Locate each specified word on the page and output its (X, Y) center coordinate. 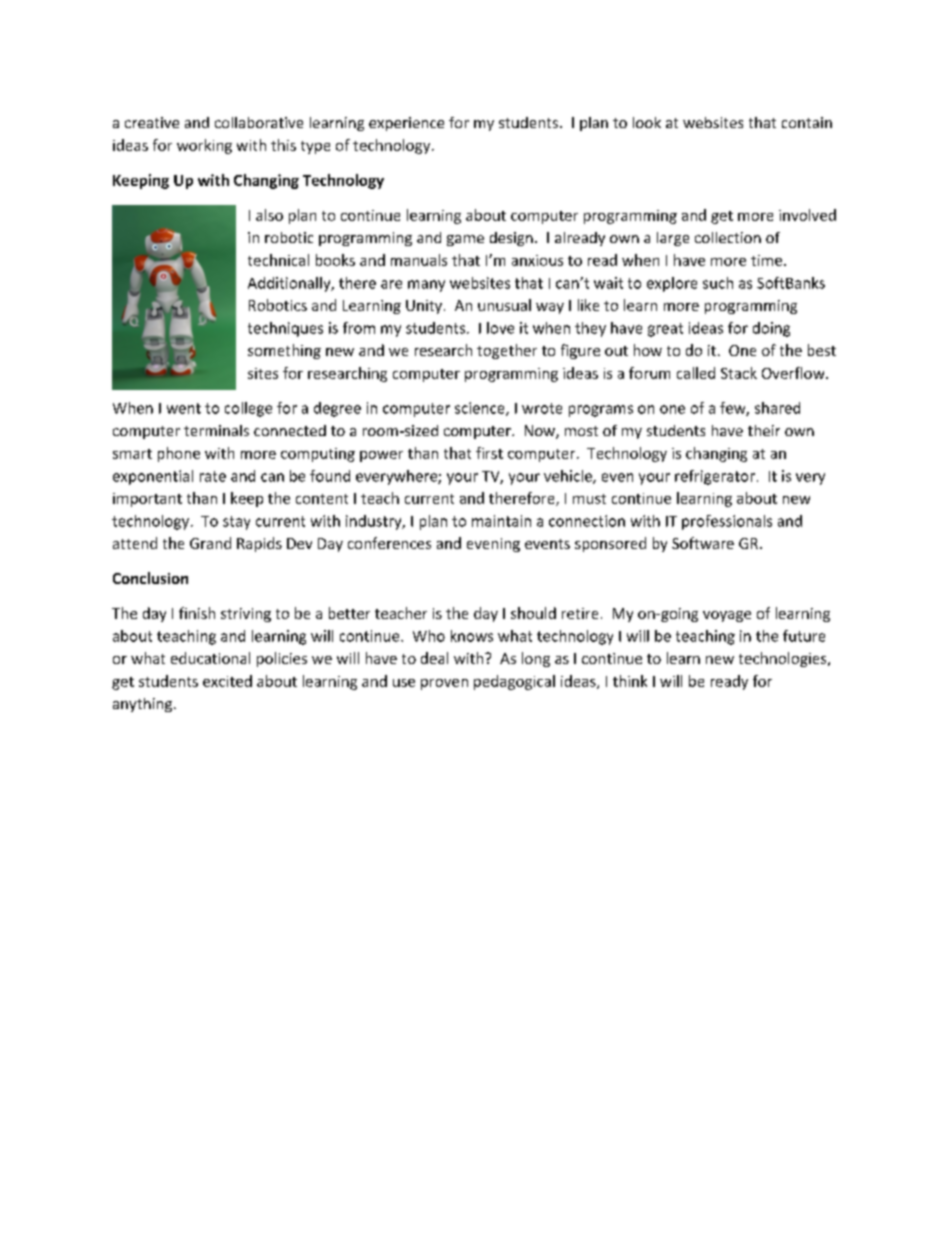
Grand (210, 543)
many (426, 286)
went (184, 408)
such (718, 283)
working (204, 146)
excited (227, 681)
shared (777, 408)
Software (703, 543)
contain (807, 122)
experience (406, 124)
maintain (501, 521)
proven (444, 684)
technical (278, 260)
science (481, 409)
